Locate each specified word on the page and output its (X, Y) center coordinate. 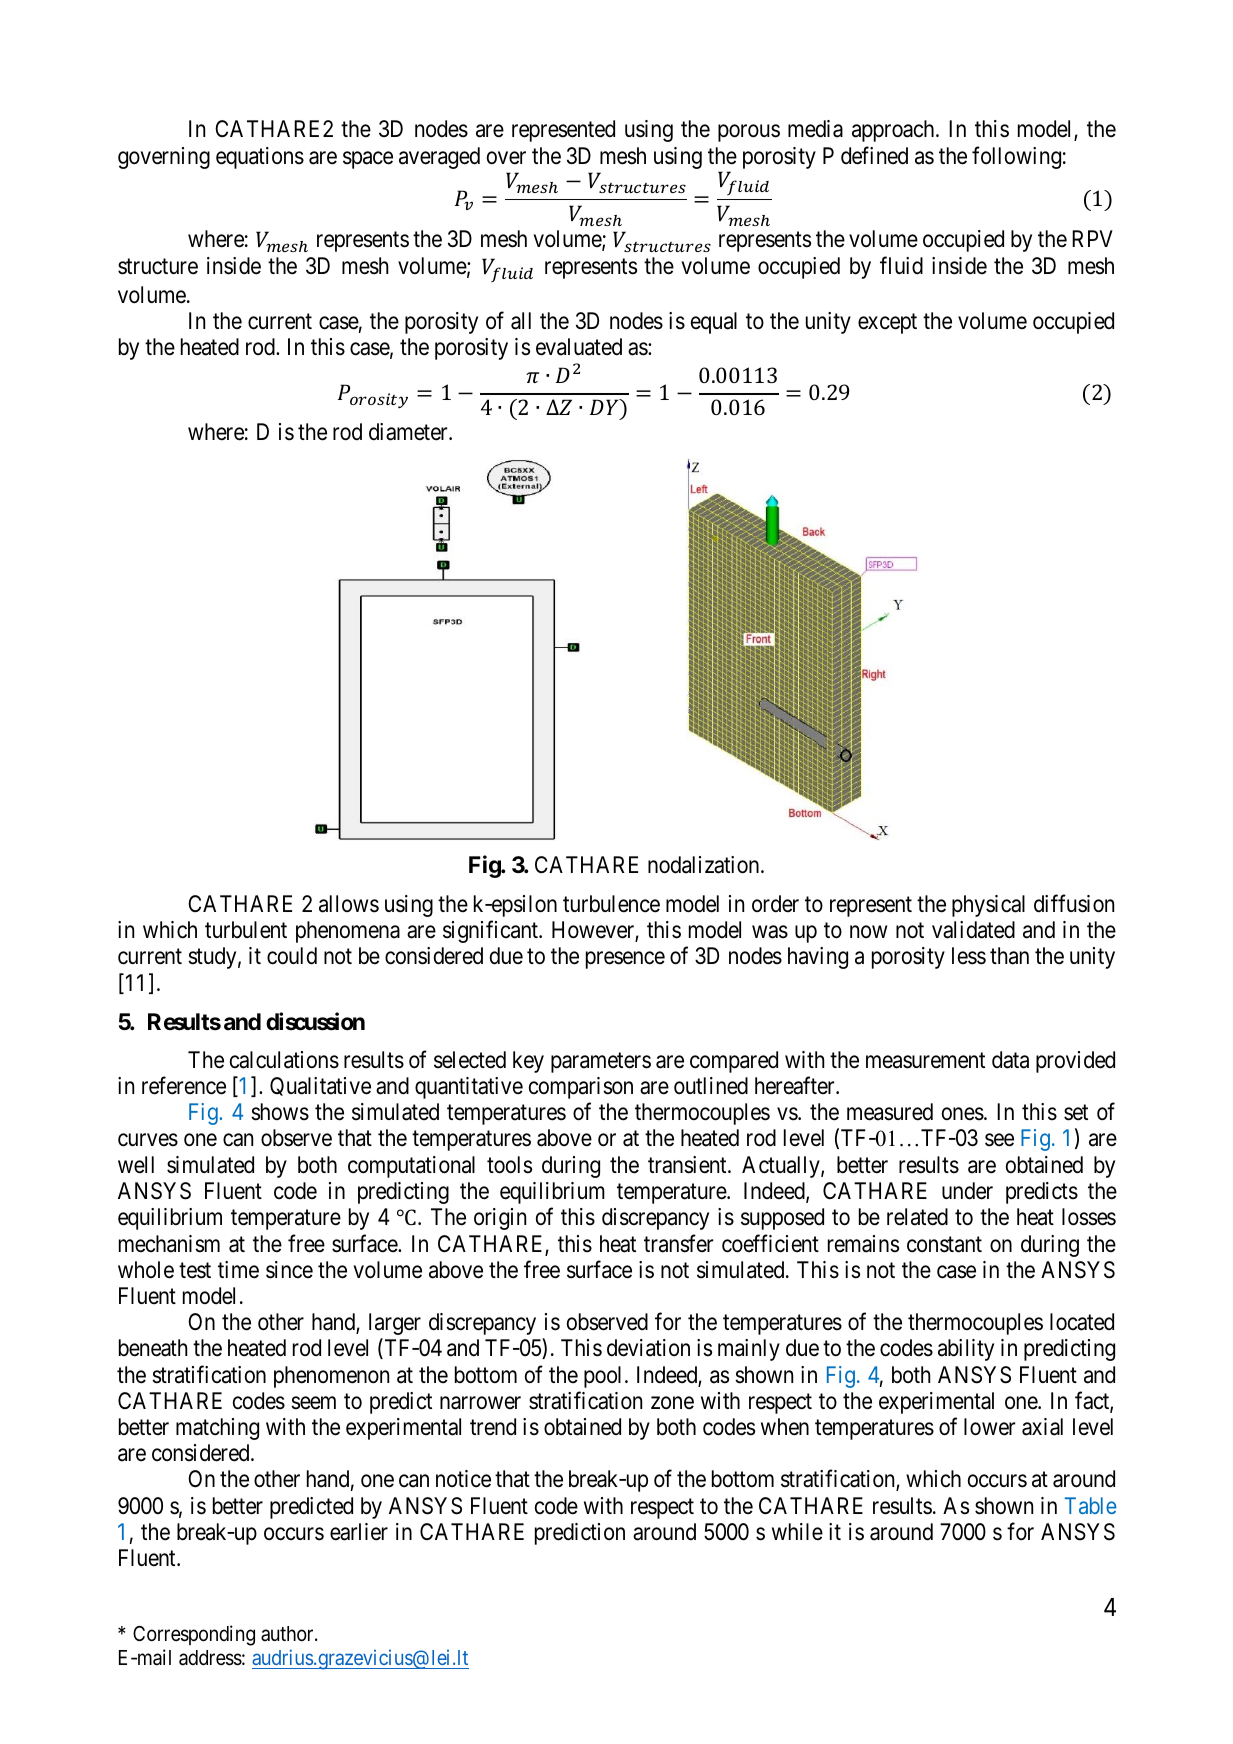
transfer (678, 1243)
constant (944, 1245)
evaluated (579, 347)
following (1016, 157)
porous (749, 133)
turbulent (246, 930)
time (238, 1270)
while (797, 1532)
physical (988, 906)
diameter (409, 432)
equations (260, 158)
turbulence (611, 904)
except (887, 324)
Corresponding (194, 1635)
